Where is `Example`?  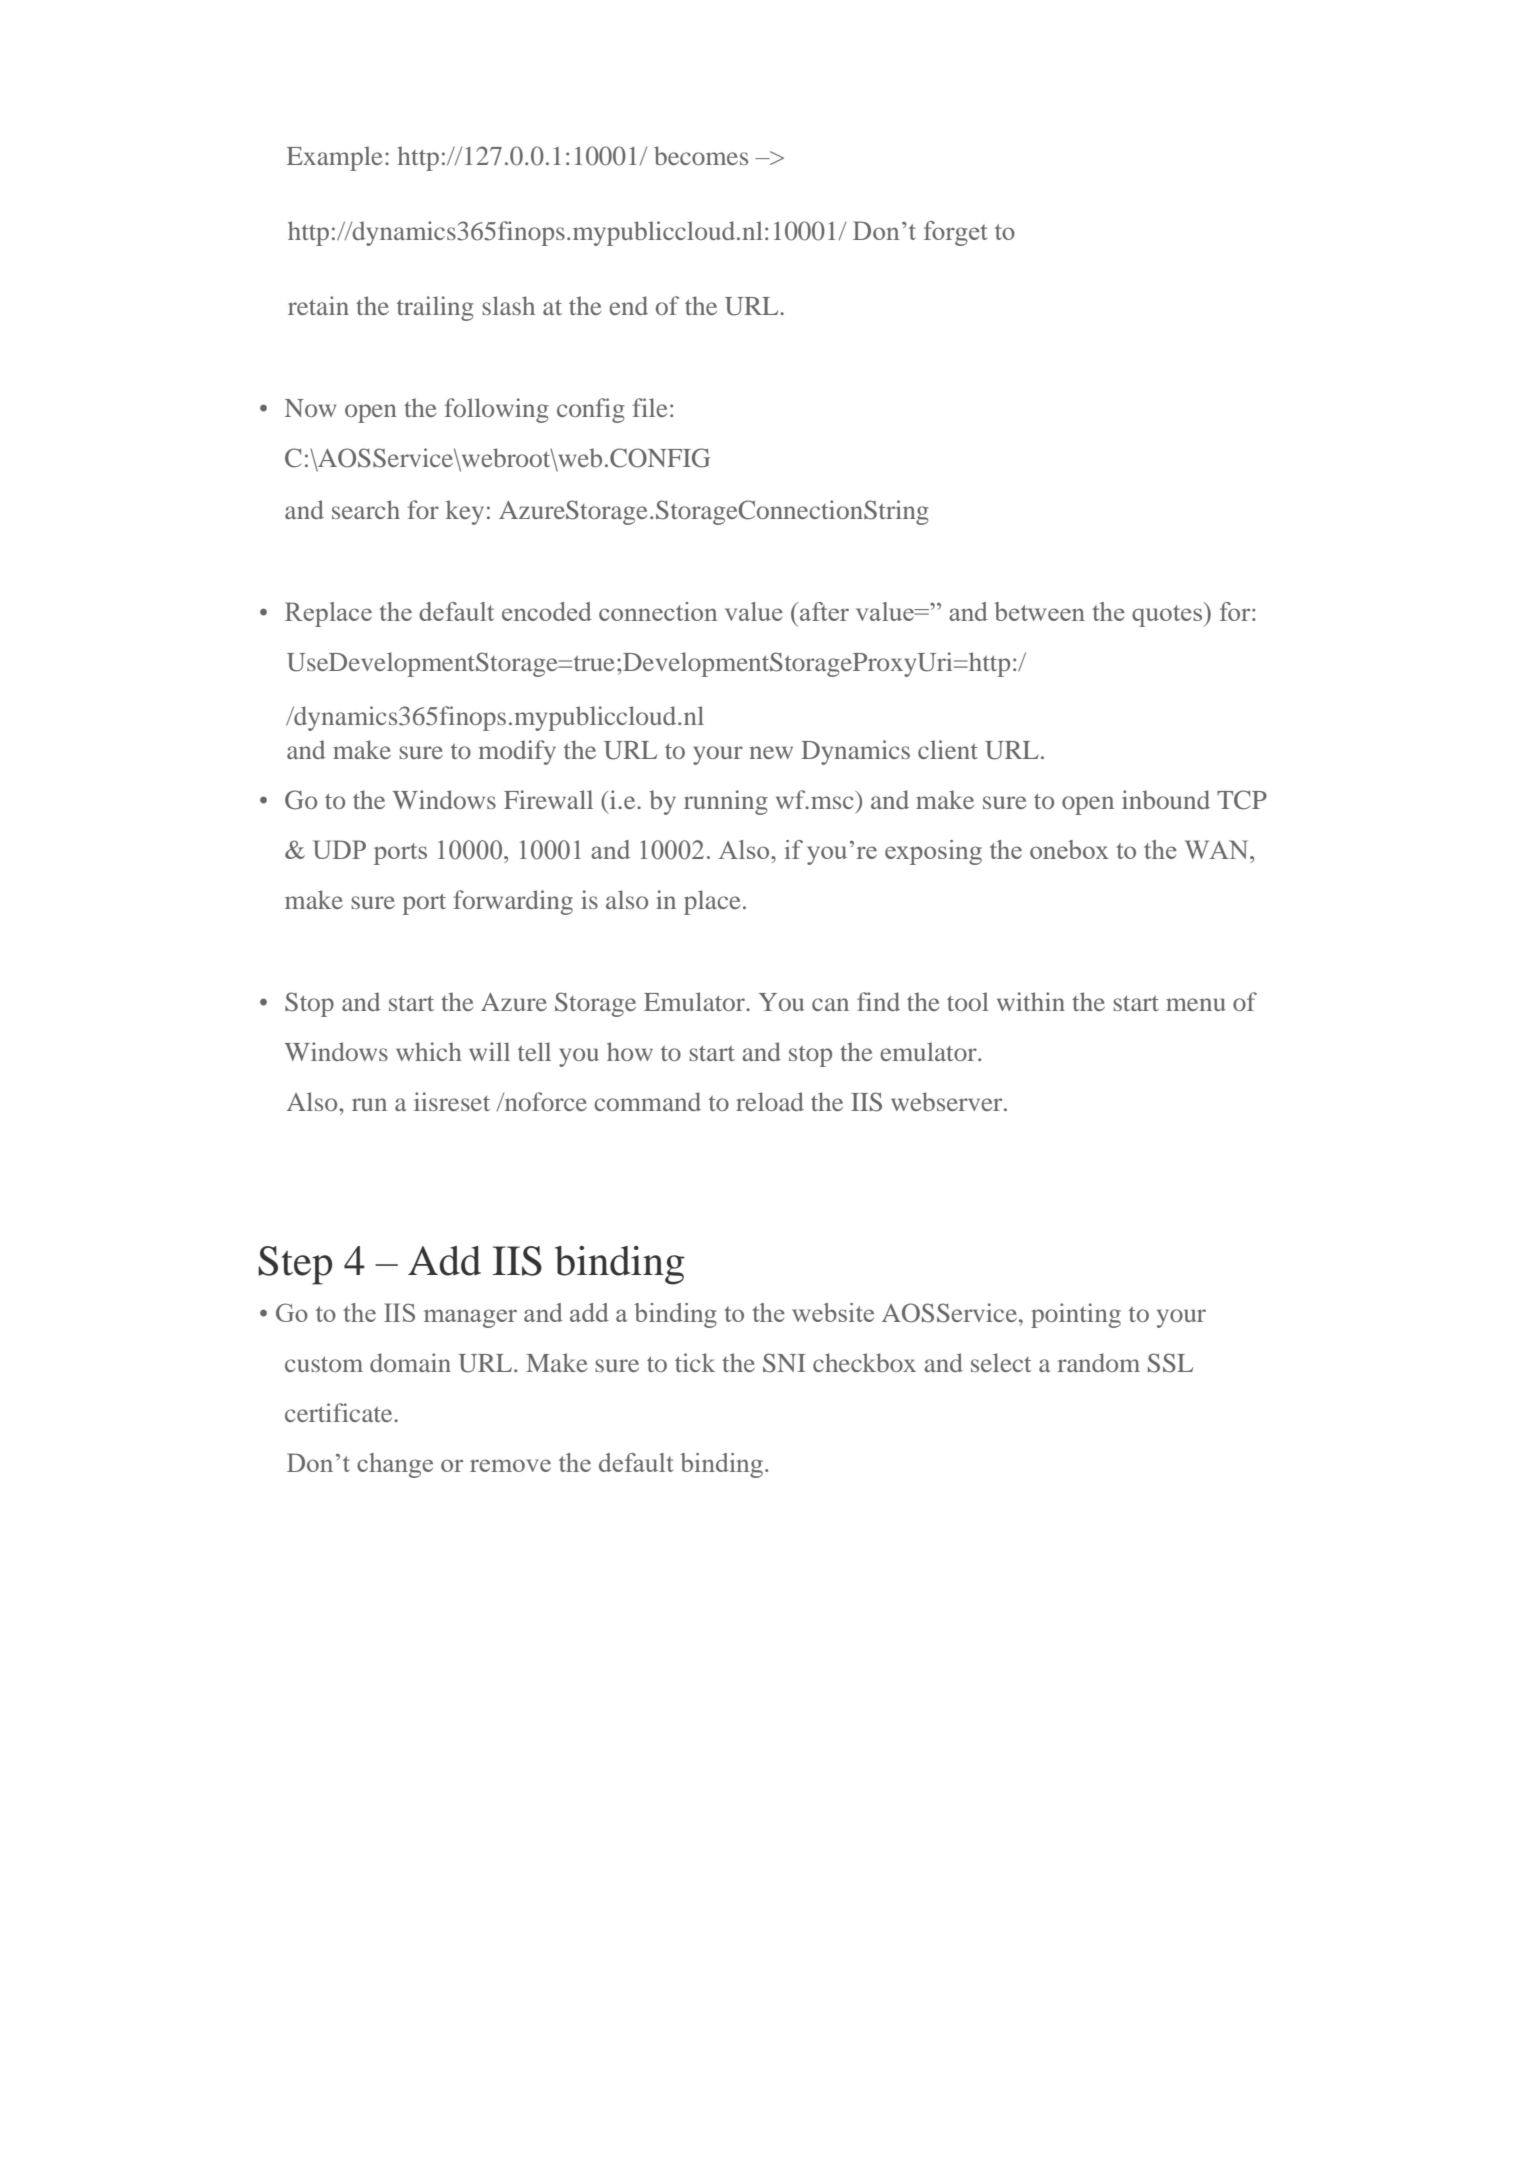 Example is located at coordinates (334, 158).
